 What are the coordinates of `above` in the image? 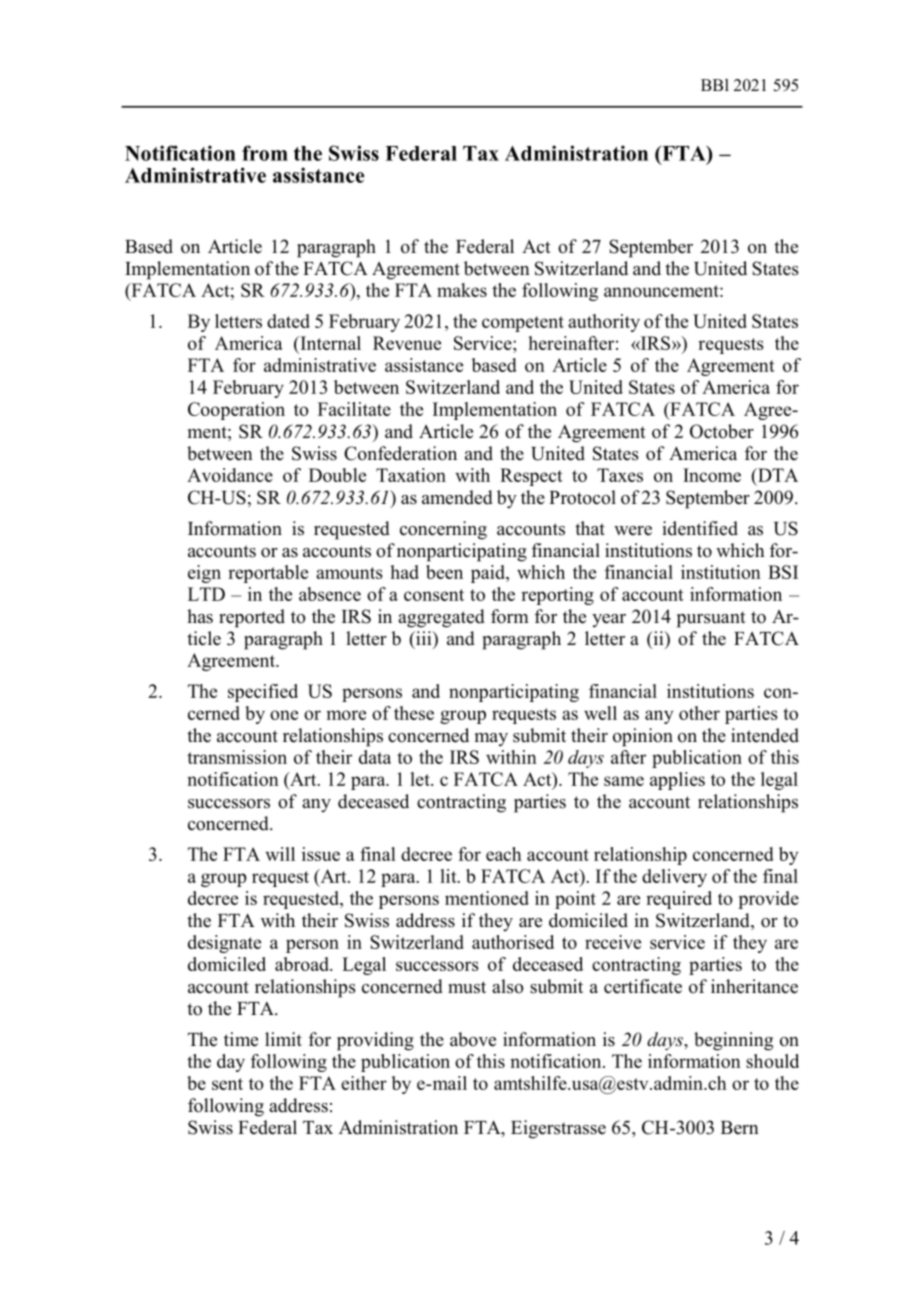 It's located at (473, 1039).
